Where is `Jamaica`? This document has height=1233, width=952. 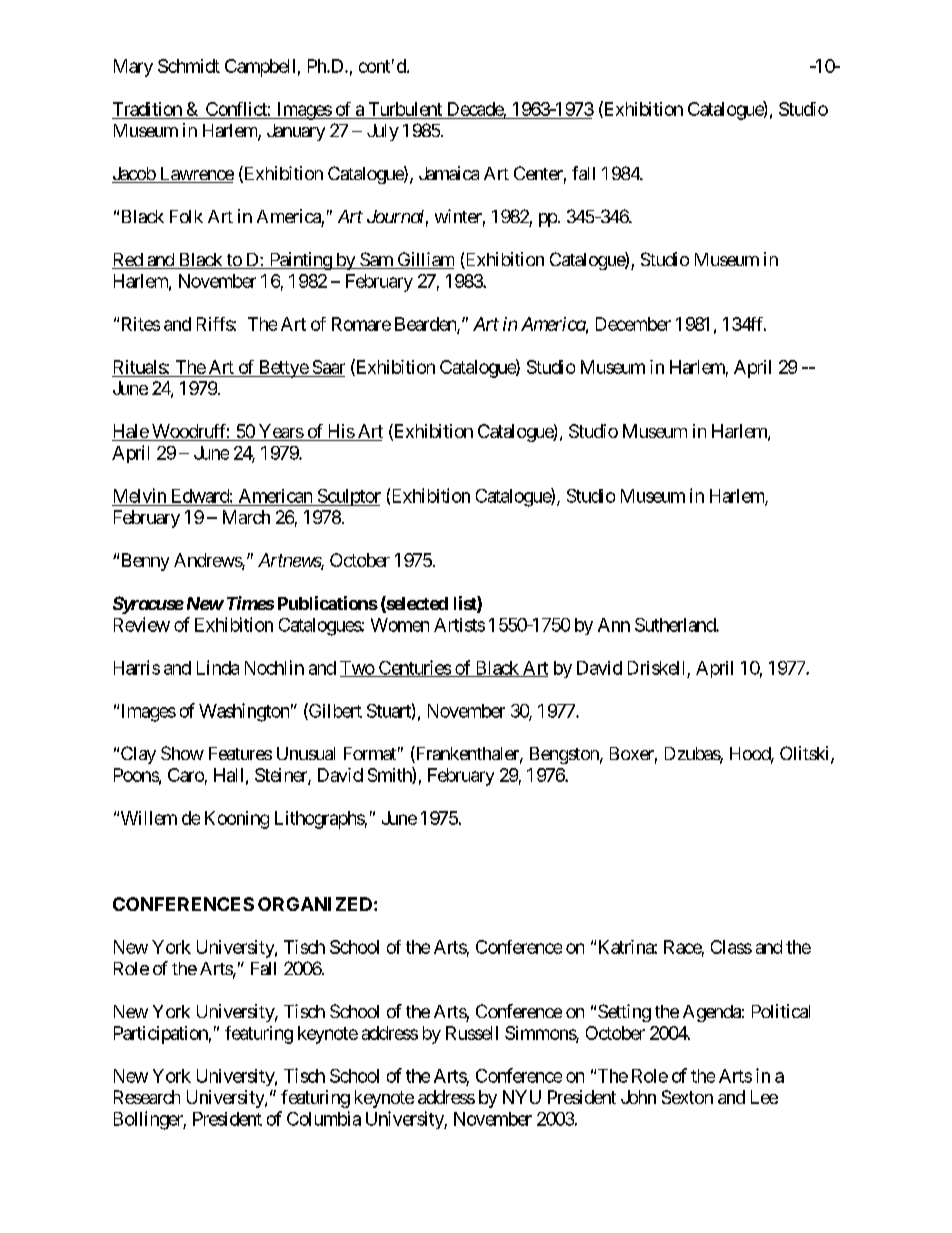
Jamaica is located at coordinates (449, 173).
